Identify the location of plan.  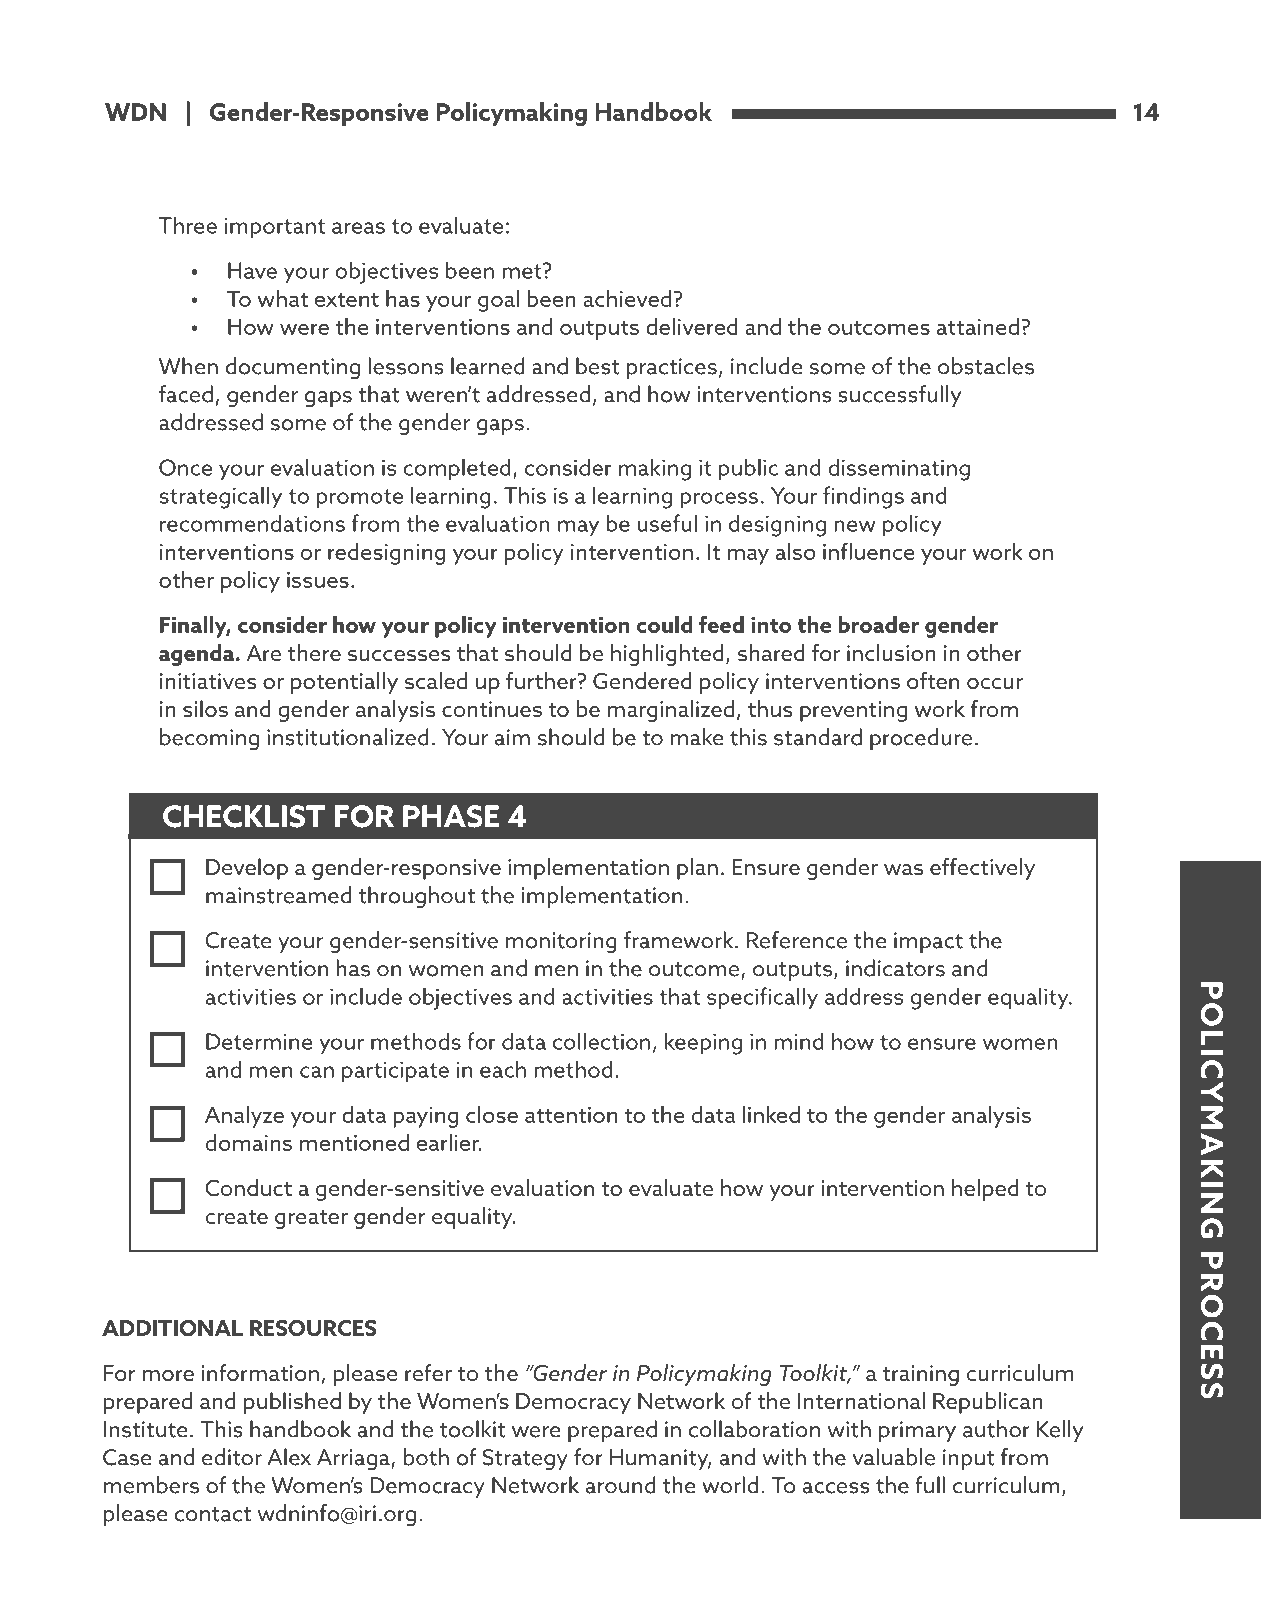
(697, 869).
